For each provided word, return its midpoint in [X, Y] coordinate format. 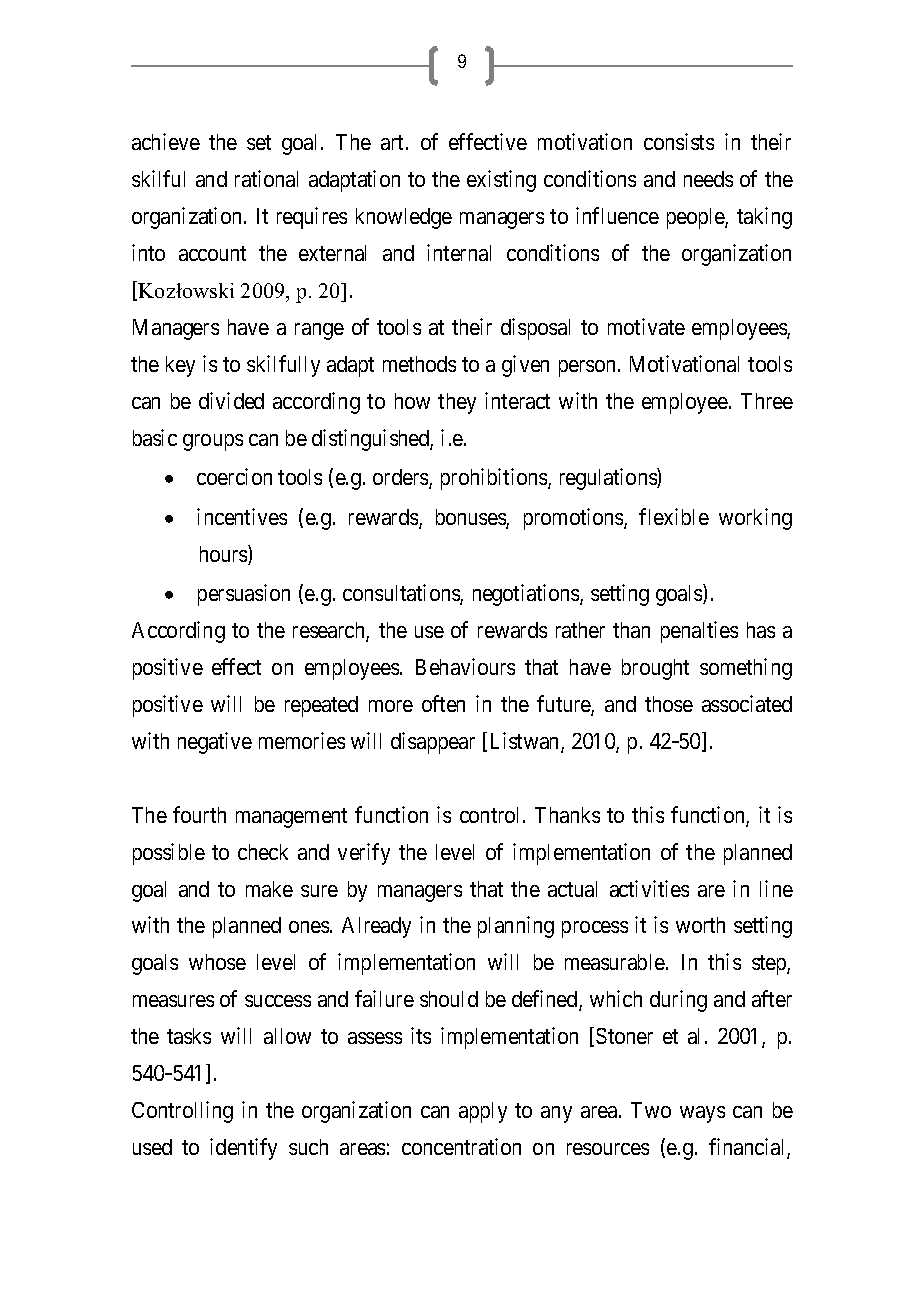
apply [483, 1112]
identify [243, 1149]
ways [702, 1114]
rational [266, 178]
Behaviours [465, 666]
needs [708, 179]
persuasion [244, 595]
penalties [699, 632]
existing [501, 181]
